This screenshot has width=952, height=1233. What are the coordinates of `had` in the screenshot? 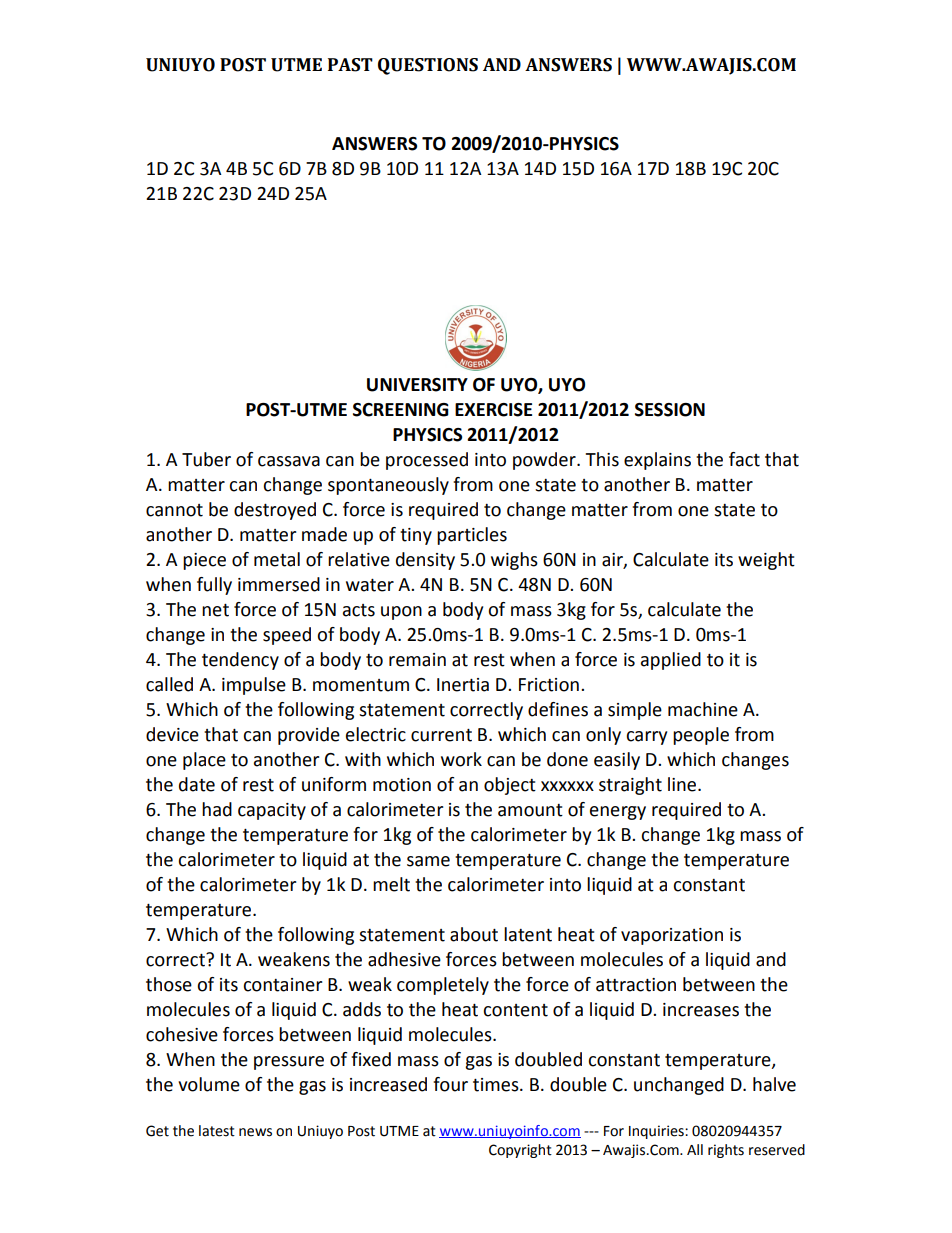 It's located at (217, 809).
